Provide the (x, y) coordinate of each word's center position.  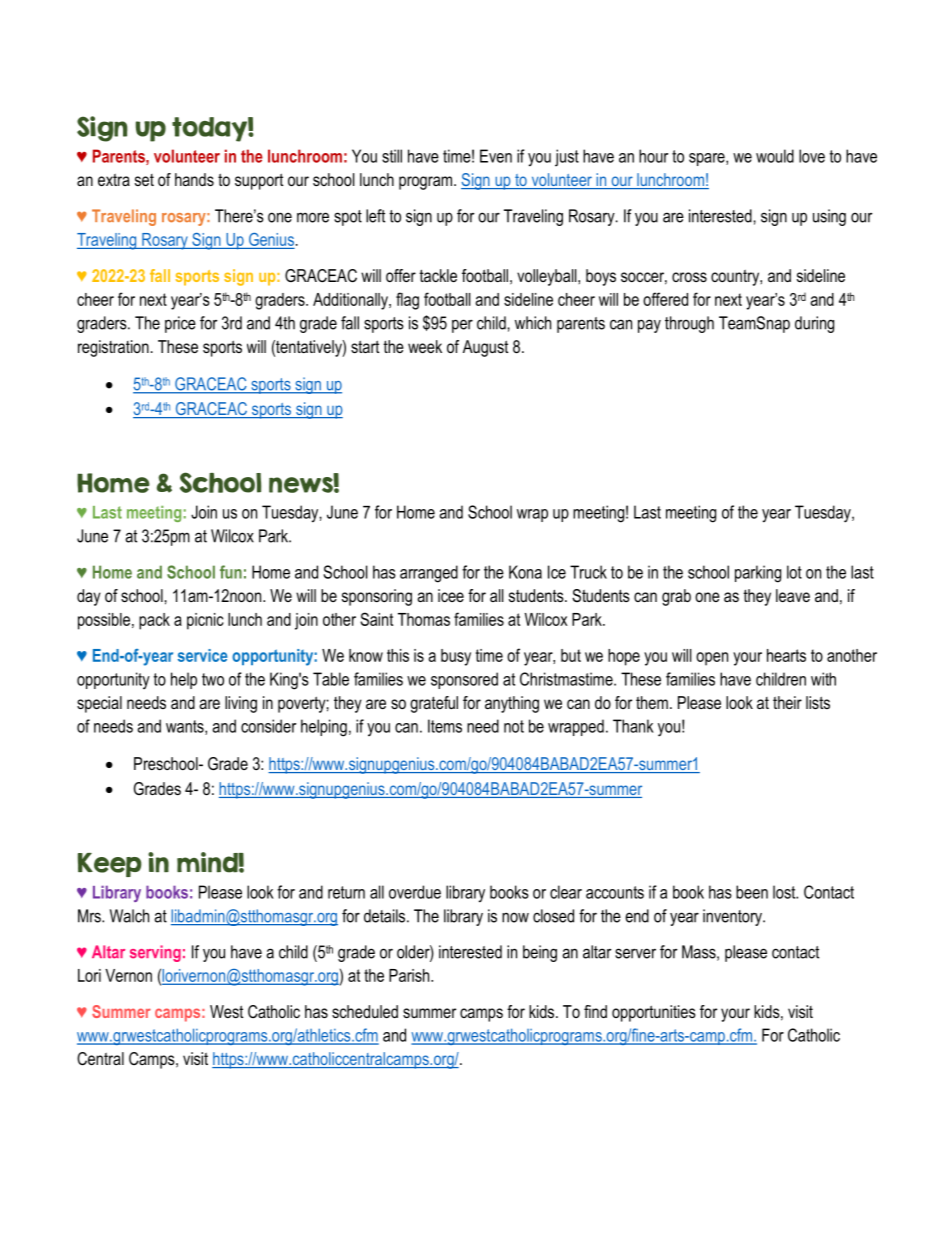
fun (231, 572)
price (180, 324)
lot (794, 572)
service (202, 655)
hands (194, 179)
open (712, 659)
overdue (415, 892)
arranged (429, 574)
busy (456, 657)
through (689, 324)
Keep (110, 865)
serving (155, 953)
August (485, 348)
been (752, 892)
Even (496, 156)
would (775, 156)
